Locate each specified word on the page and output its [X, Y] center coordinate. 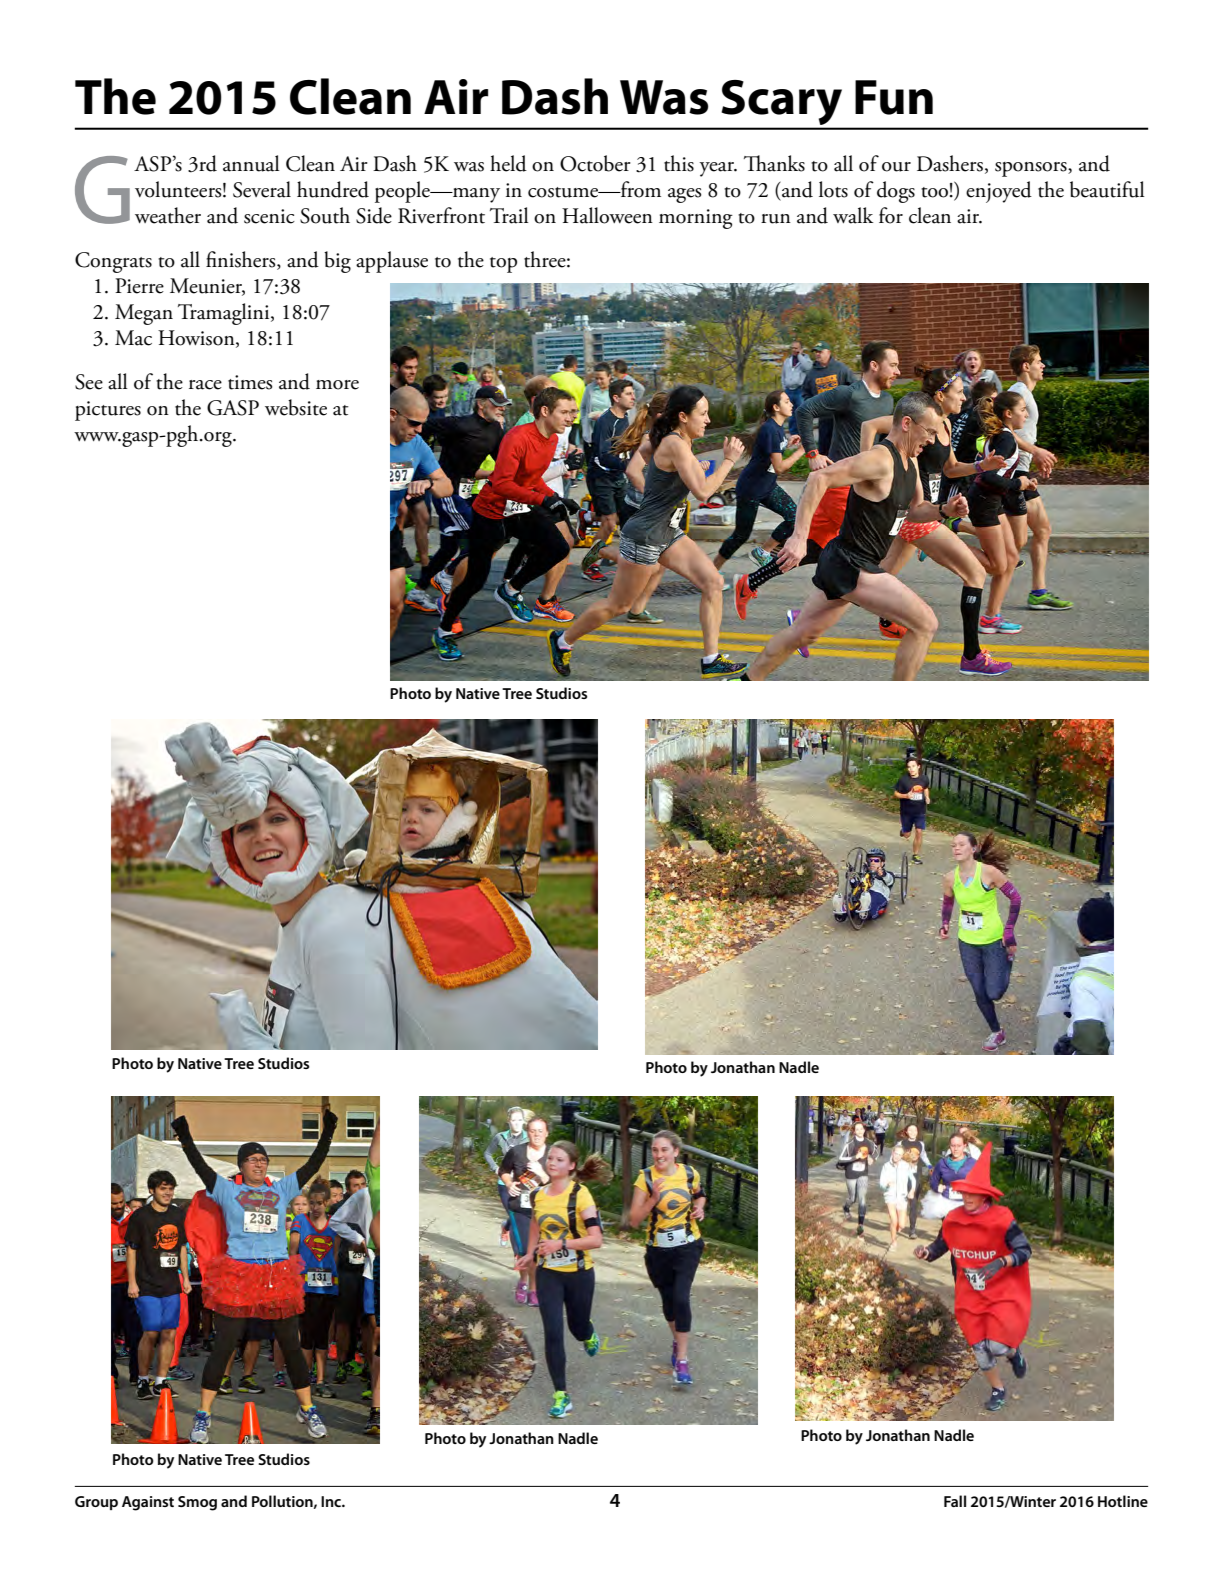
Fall [955, 1501]
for [891, 215]
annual [251, 163]
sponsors [1032, 169]
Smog [197, 1503]
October [595, 163]
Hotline [1123, 1501]
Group [96, 1503]
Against [148, 1503]
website [296, 407]
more [337, 385]
